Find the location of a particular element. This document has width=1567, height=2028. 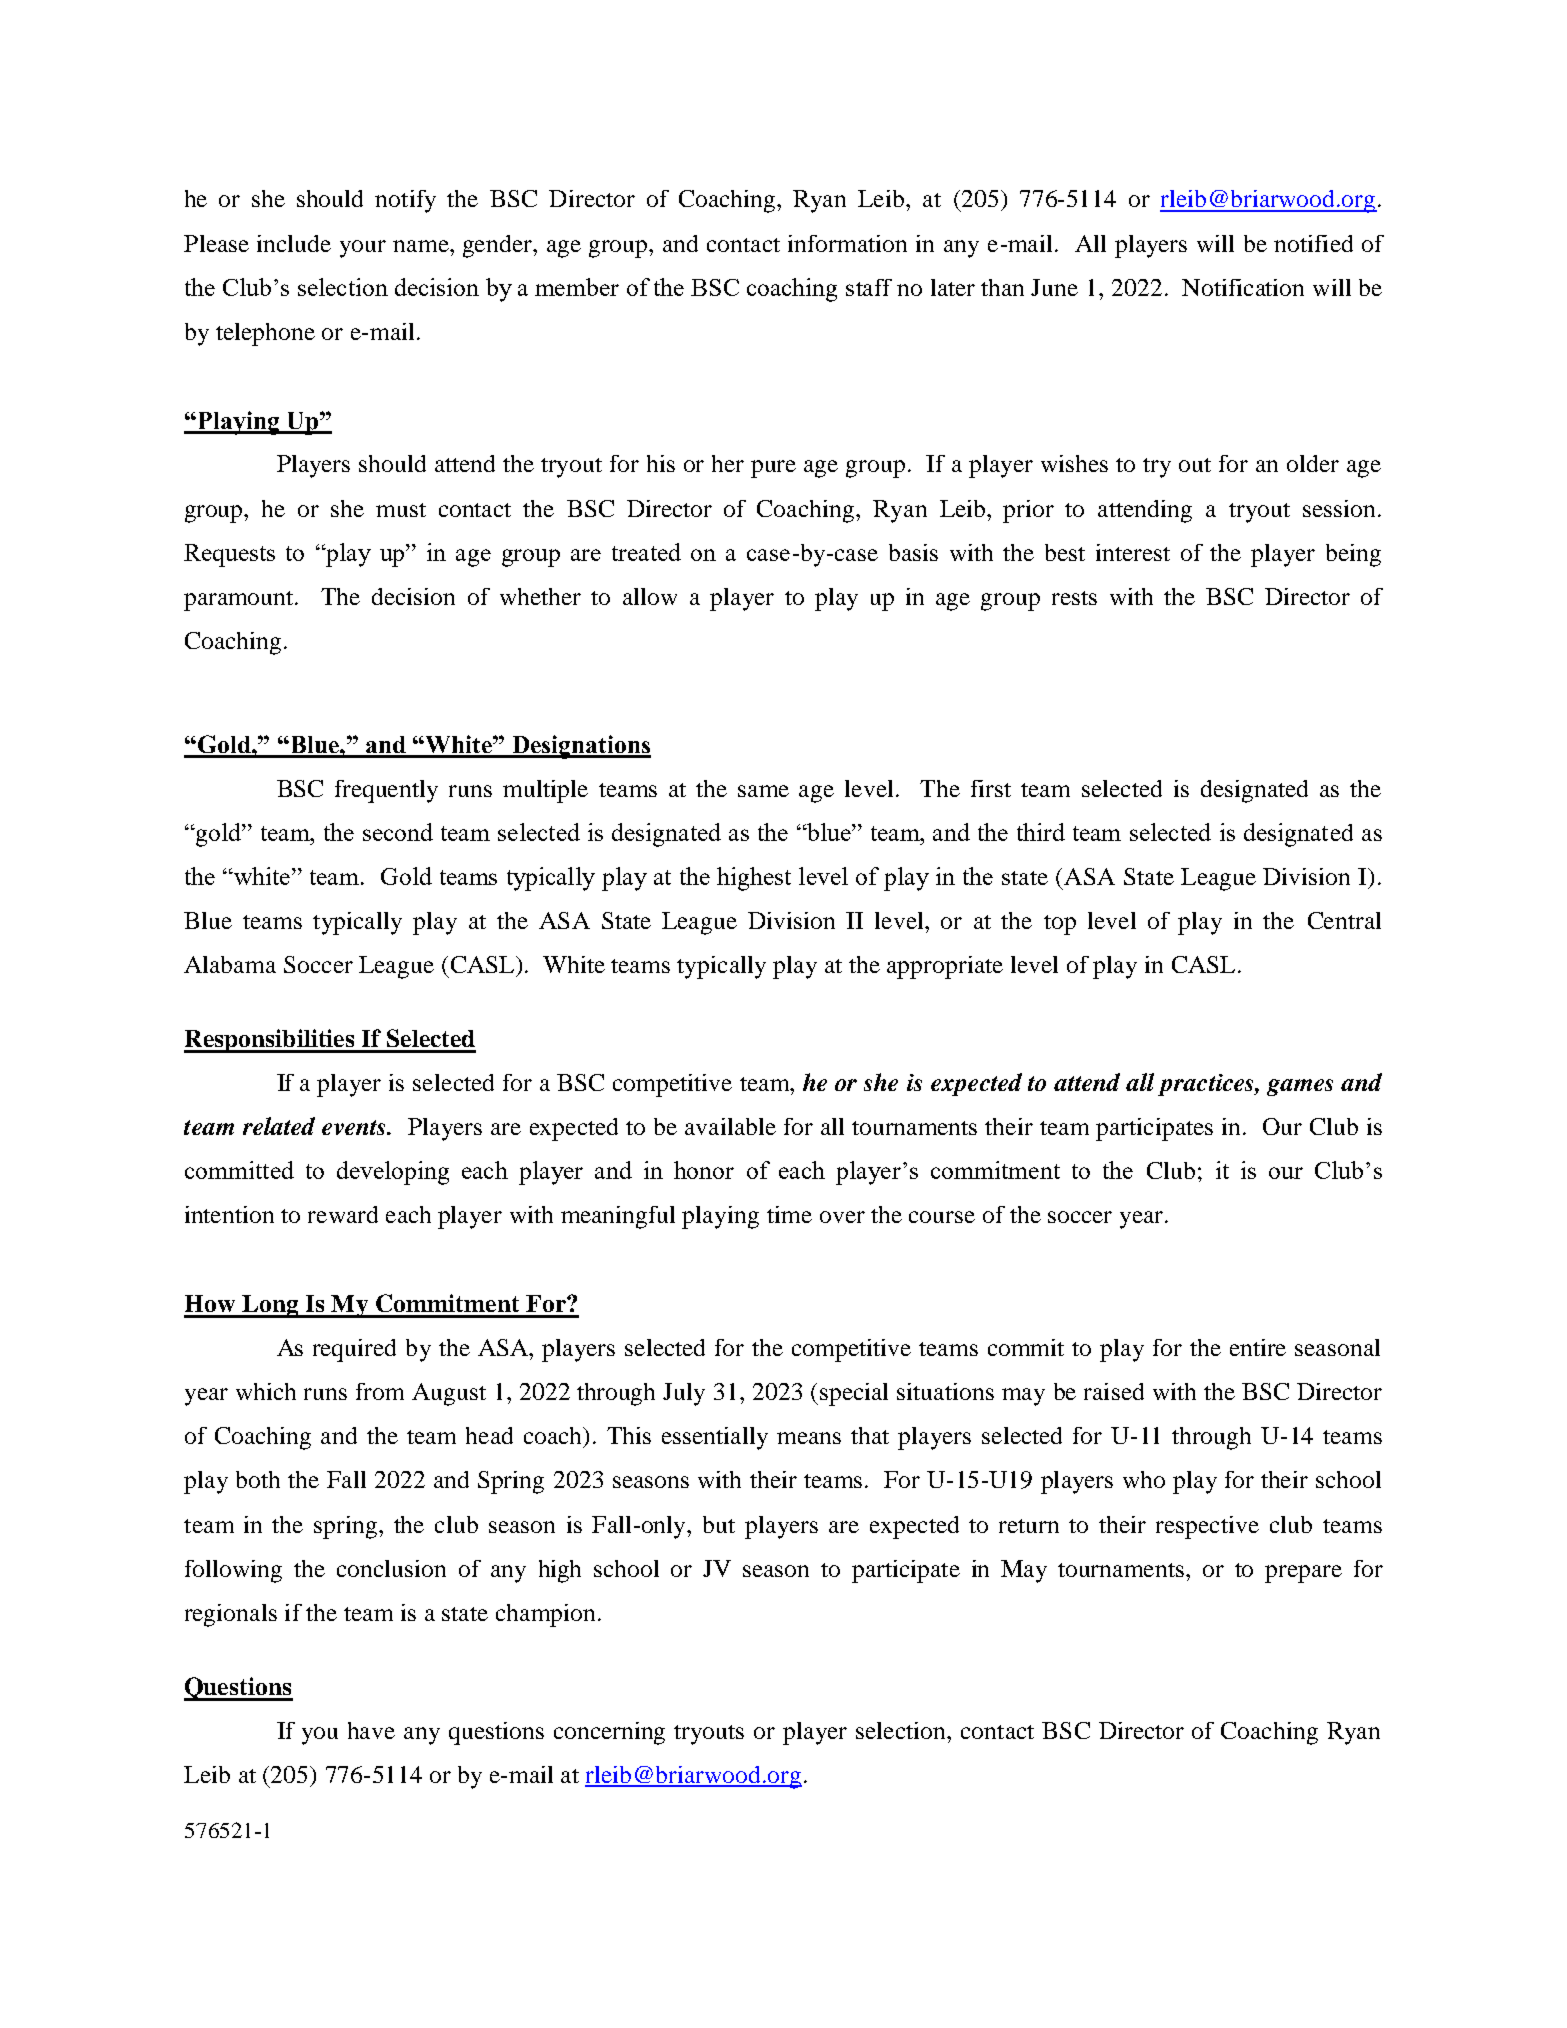

your is located at coordinates (363, 249).
